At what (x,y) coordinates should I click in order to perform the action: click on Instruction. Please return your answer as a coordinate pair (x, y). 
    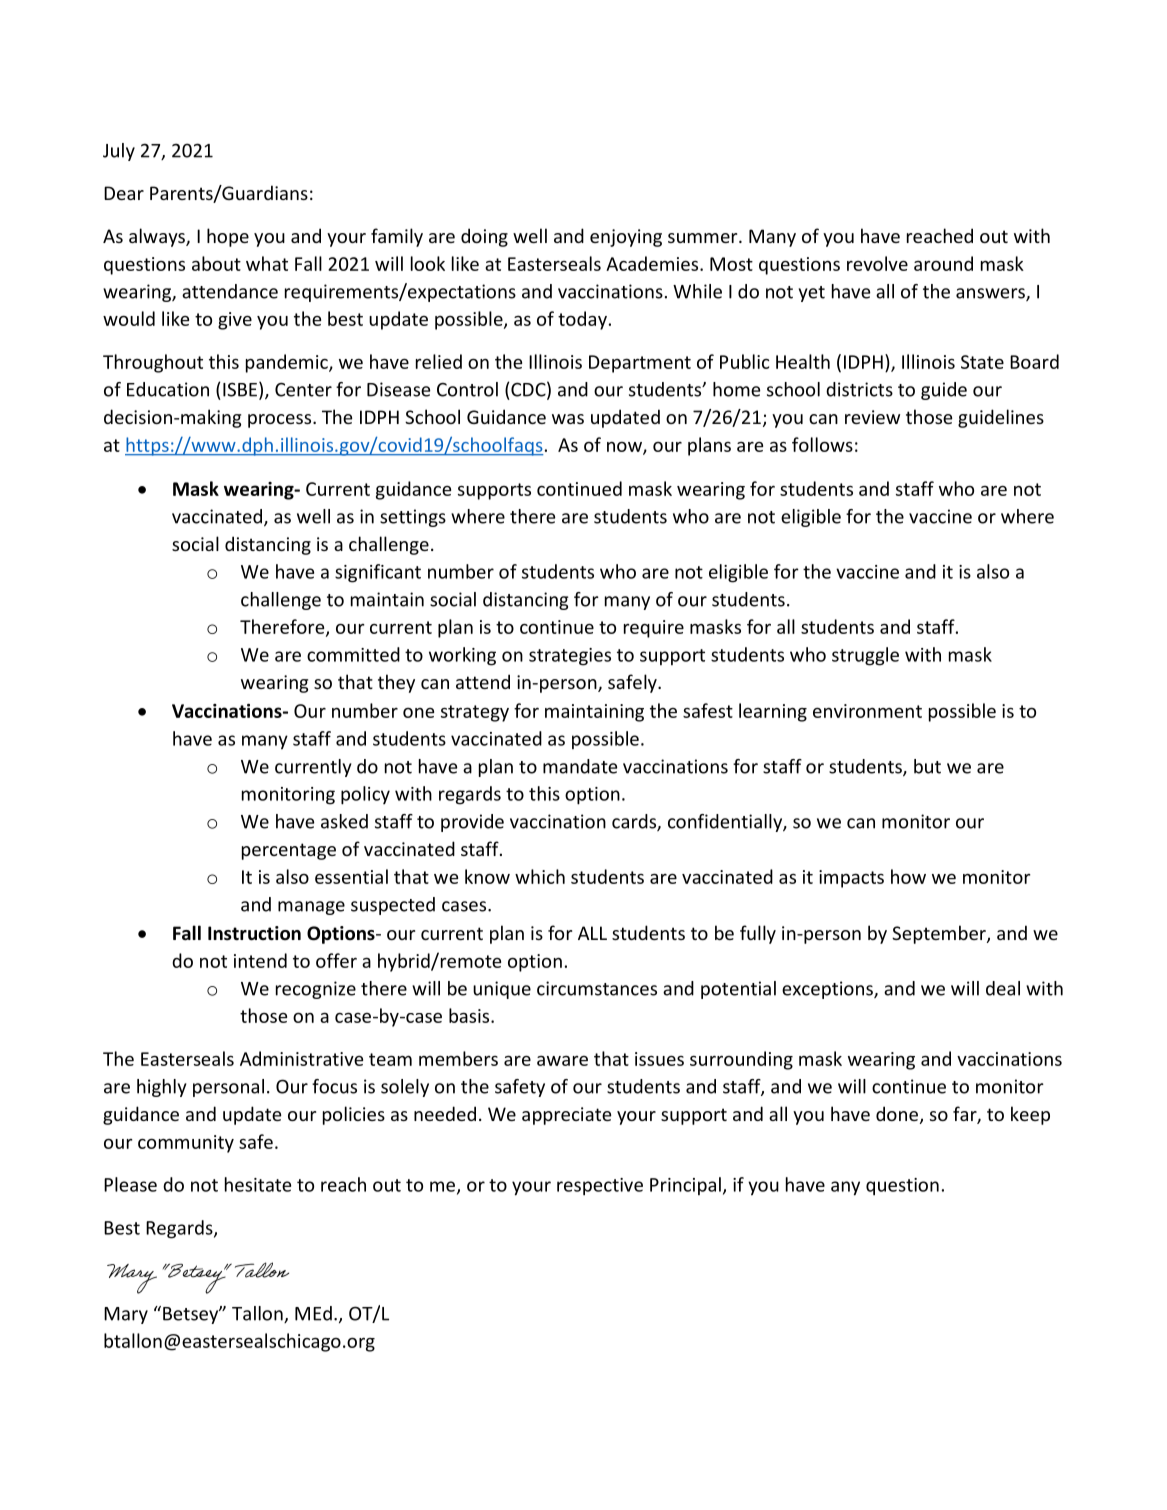
    Looking at the image, I should click on (254, 933).
